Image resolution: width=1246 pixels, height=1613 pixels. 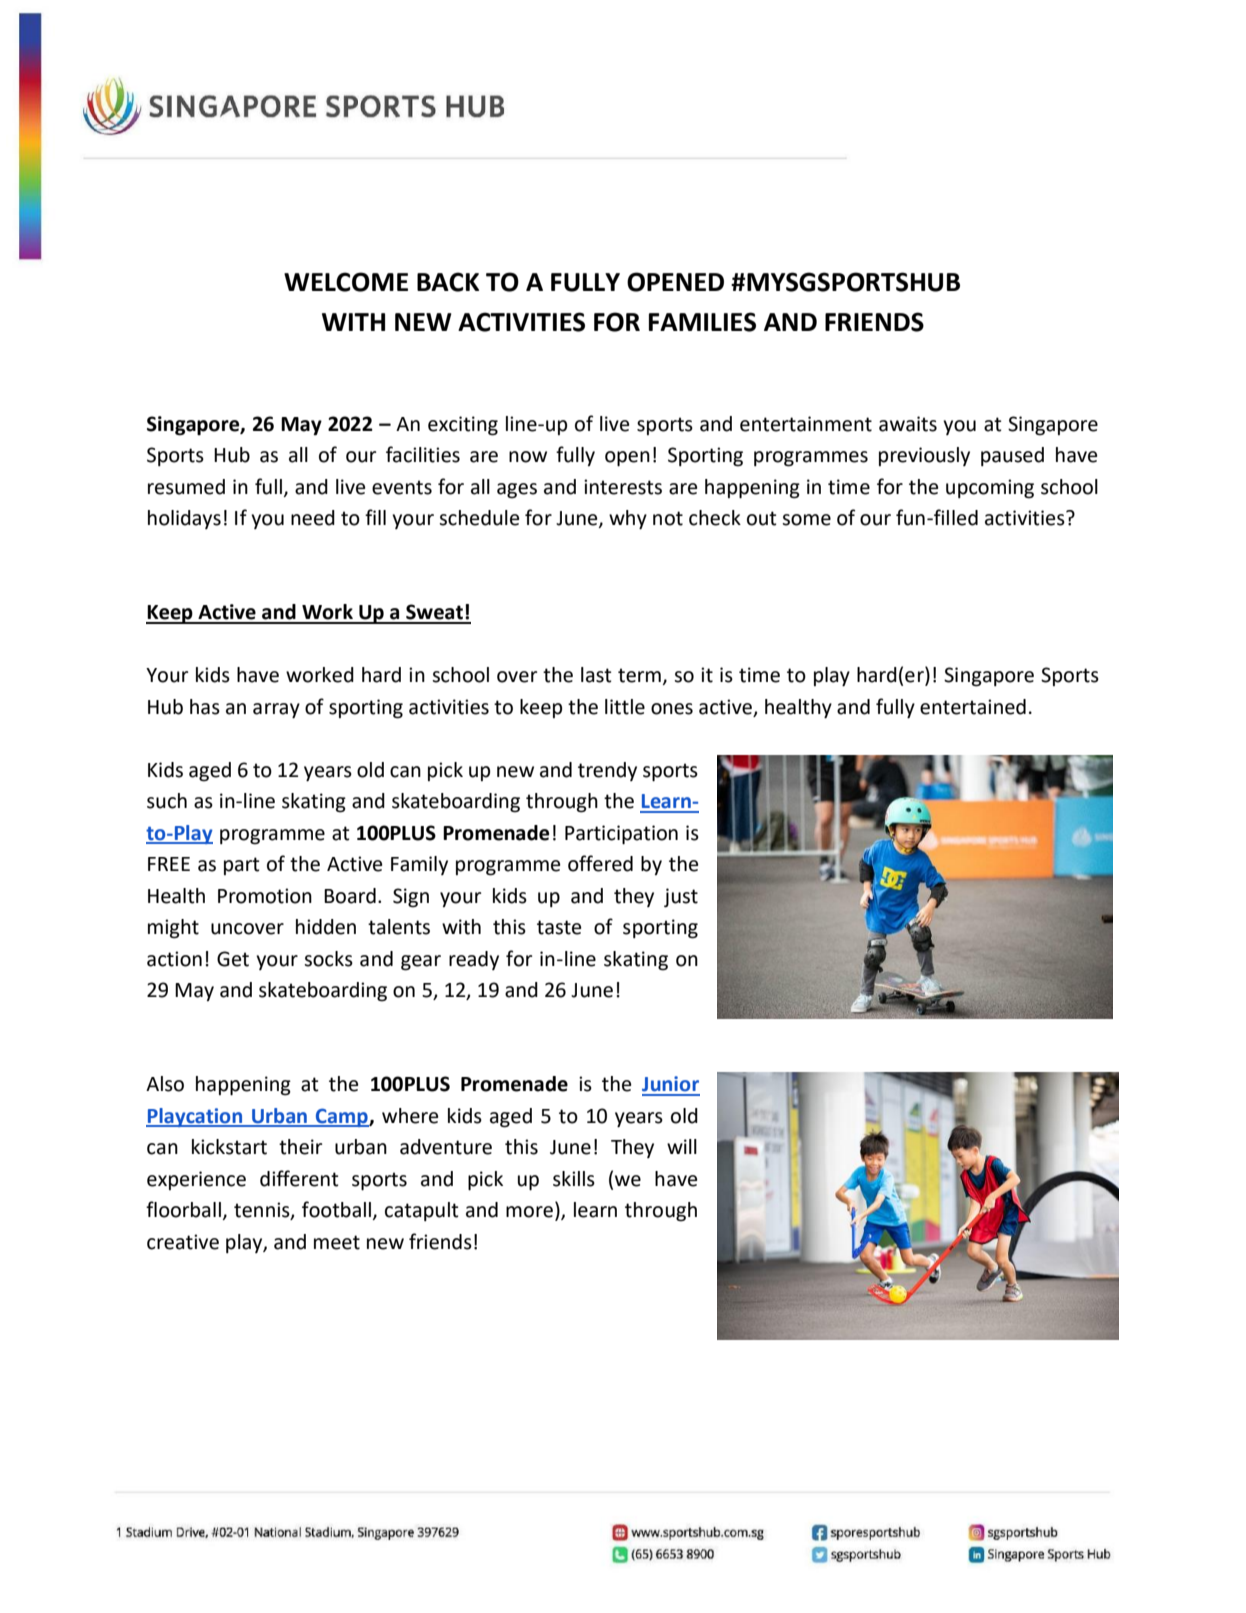 What do you see at coordinates (529, 1212) in the document?
I see `more` at bounding box center [529, 1212].
